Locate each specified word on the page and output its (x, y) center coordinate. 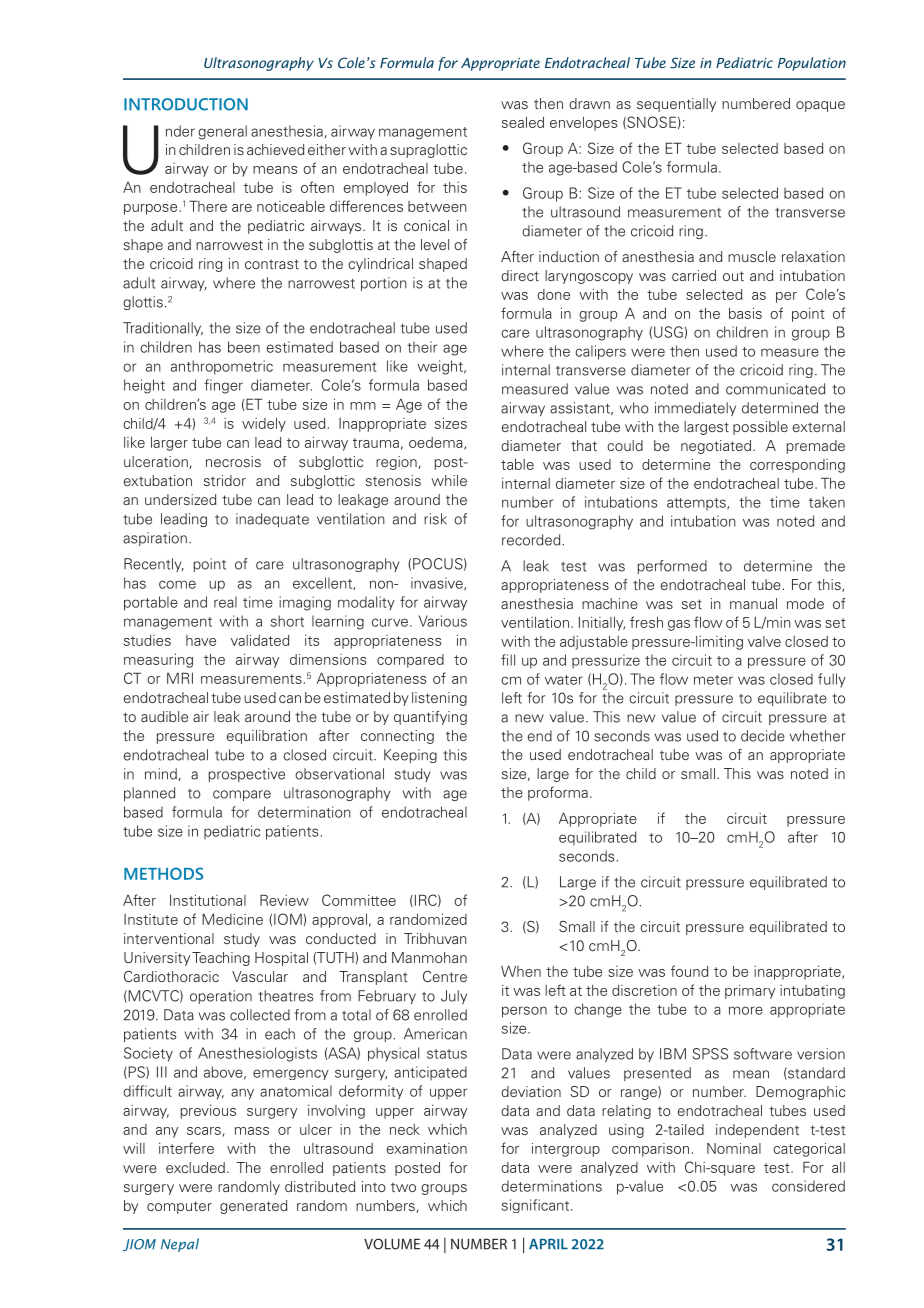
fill (508, 660)
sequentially (676, 105)
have (201, 640)
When (521, 971)
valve (764, 641)
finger (223, 386)
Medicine (232, 919)
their (422, 347)
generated (253, 1207)
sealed (523, 122)
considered (808, 1186)
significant (537, 1206)
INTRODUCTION (186, 104)
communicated (775, 389)
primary (750, 992)
